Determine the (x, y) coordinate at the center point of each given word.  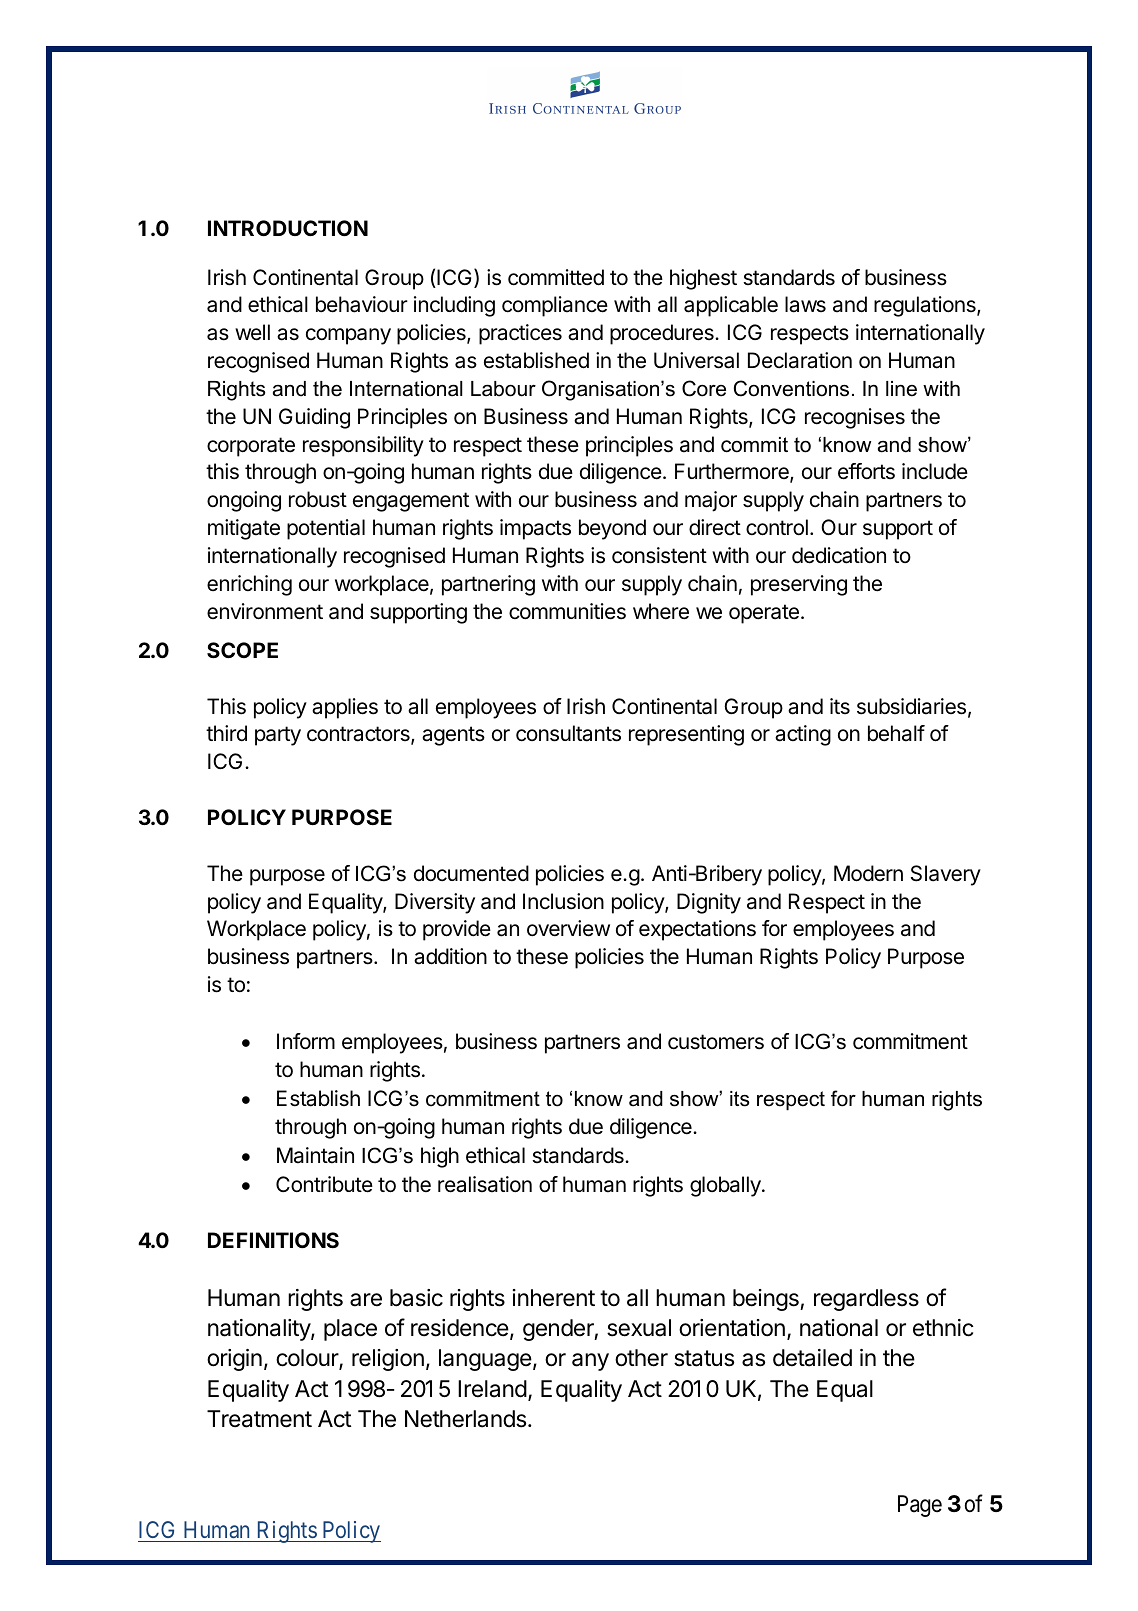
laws (805, 304)
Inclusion (563, 901)
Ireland (492, 1389)
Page (920, 1506)
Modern (868, 873)
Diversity (435, 903)
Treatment (259, 1419)
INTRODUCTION (288, 228)
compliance (555, 306)
